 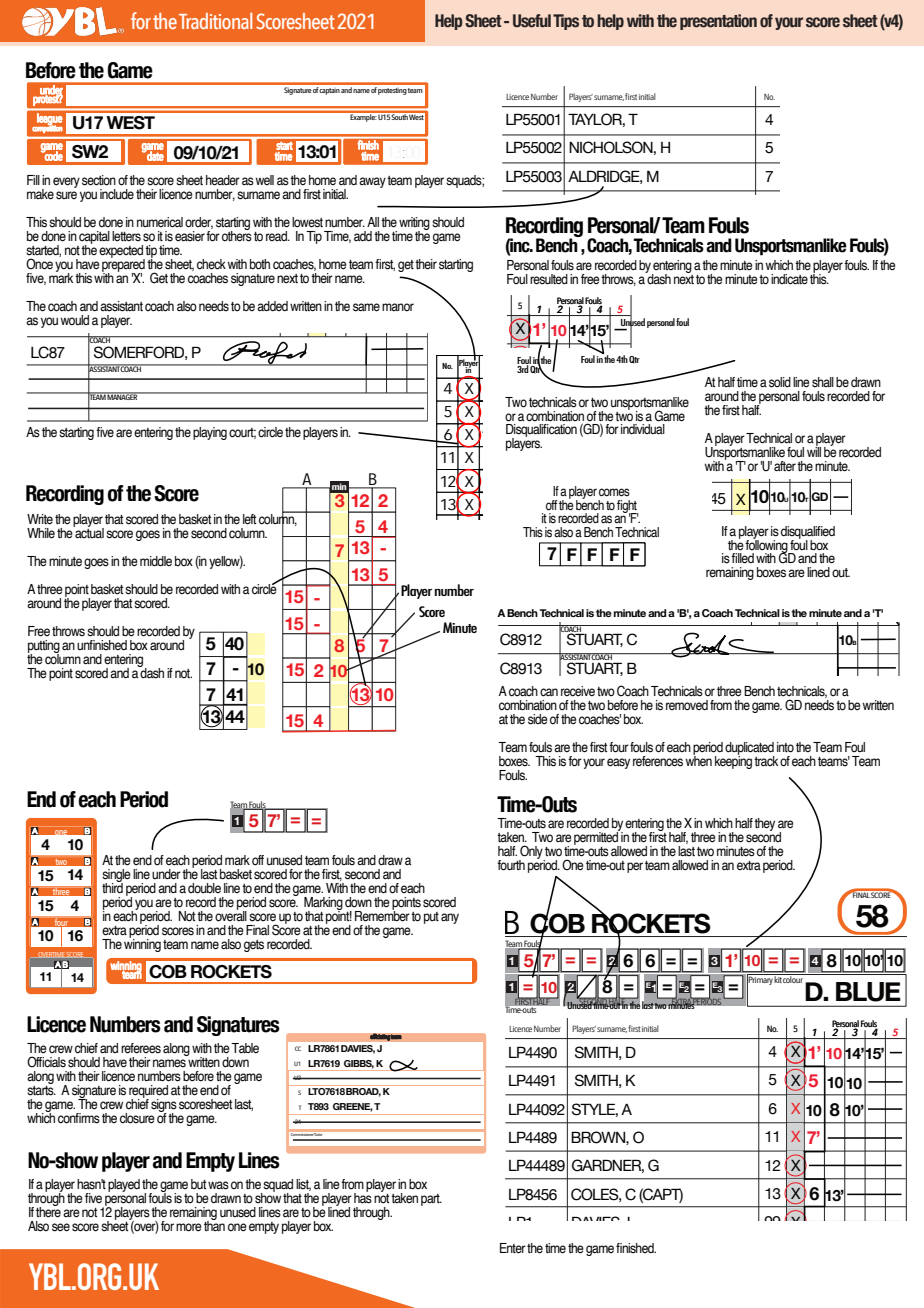 I want to click on played, so click(x=124, y=1185).
